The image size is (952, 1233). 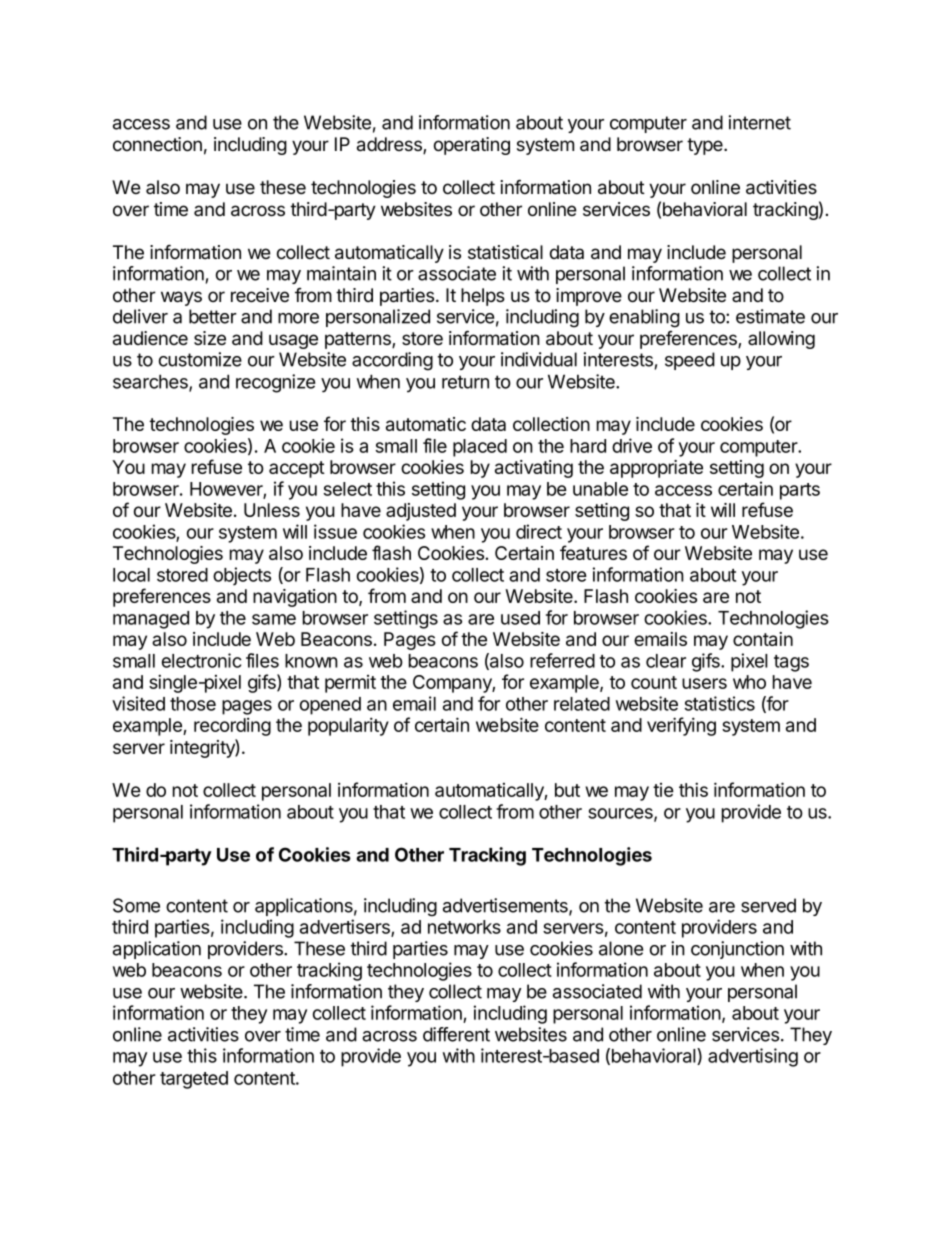 What do you see at coordinates (456, 1034) in the screenshot?
I see `different` at bounding box center [456, 1034].
